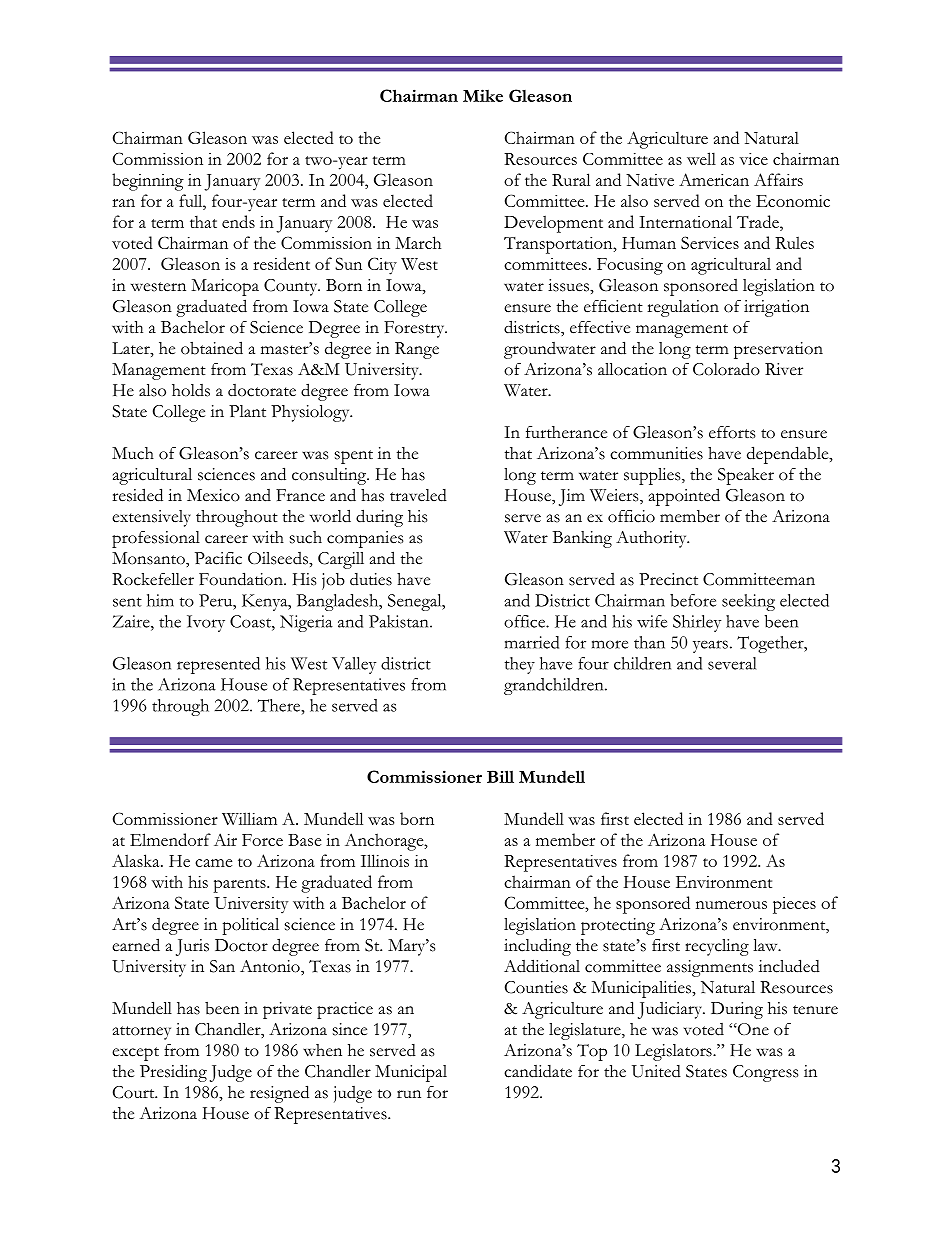 This screenshot has width=952, height=1233. What do you see at coordinates (765, 1073) in the screenshot?
I see `Congress` at bounding box center [765, 1073].
